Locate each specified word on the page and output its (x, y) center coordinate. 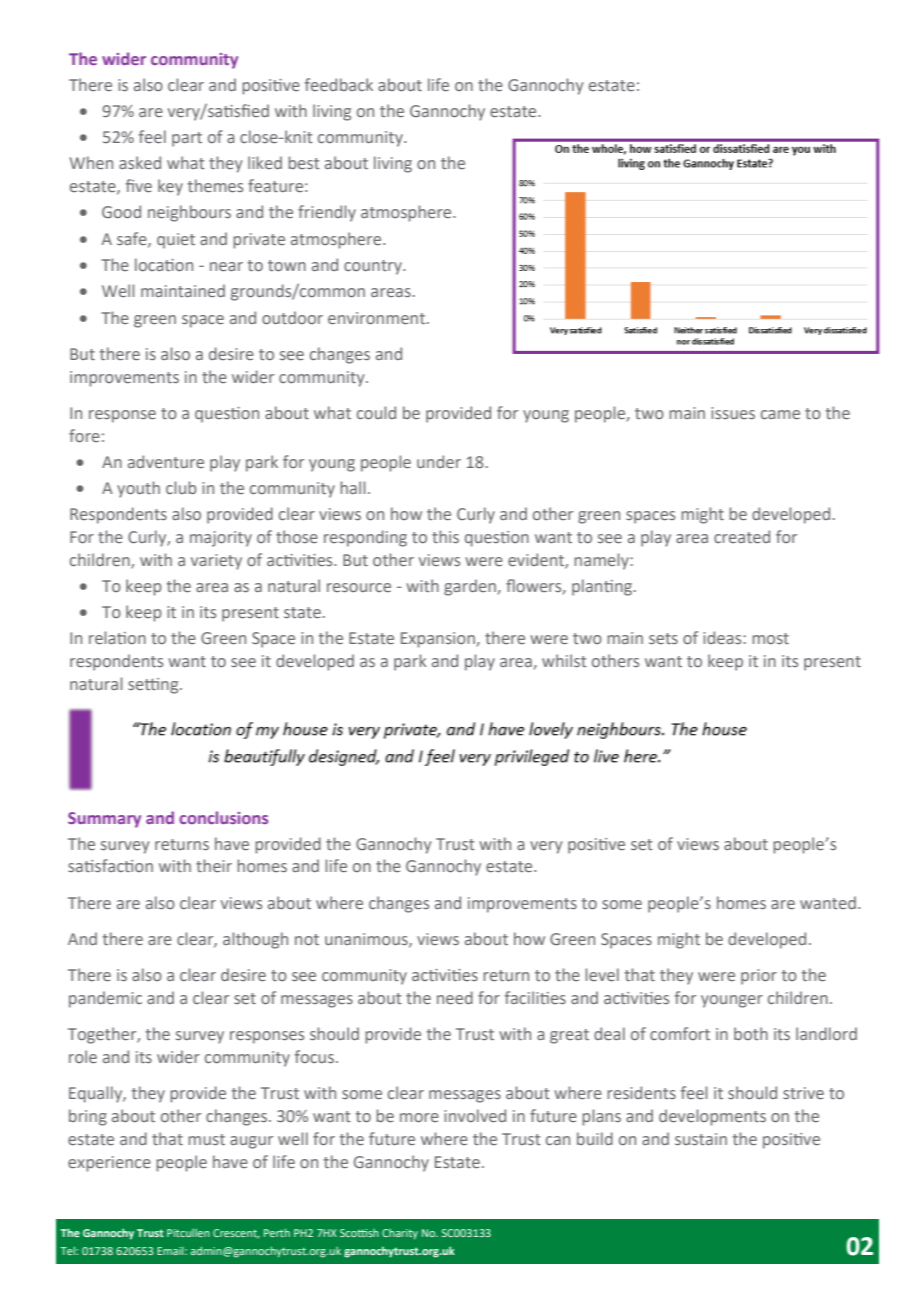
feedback (339, 84)
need (455, 997)
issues (733, 413)
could (376, 412)
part (187, 139)
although (255, 940)
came (780, 414)
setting (154, 686)
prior (759, 977)
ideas (723, 637)
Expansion (439, 640)
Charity (400, 1234)
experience (109, 1164)
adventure (166, 461)
